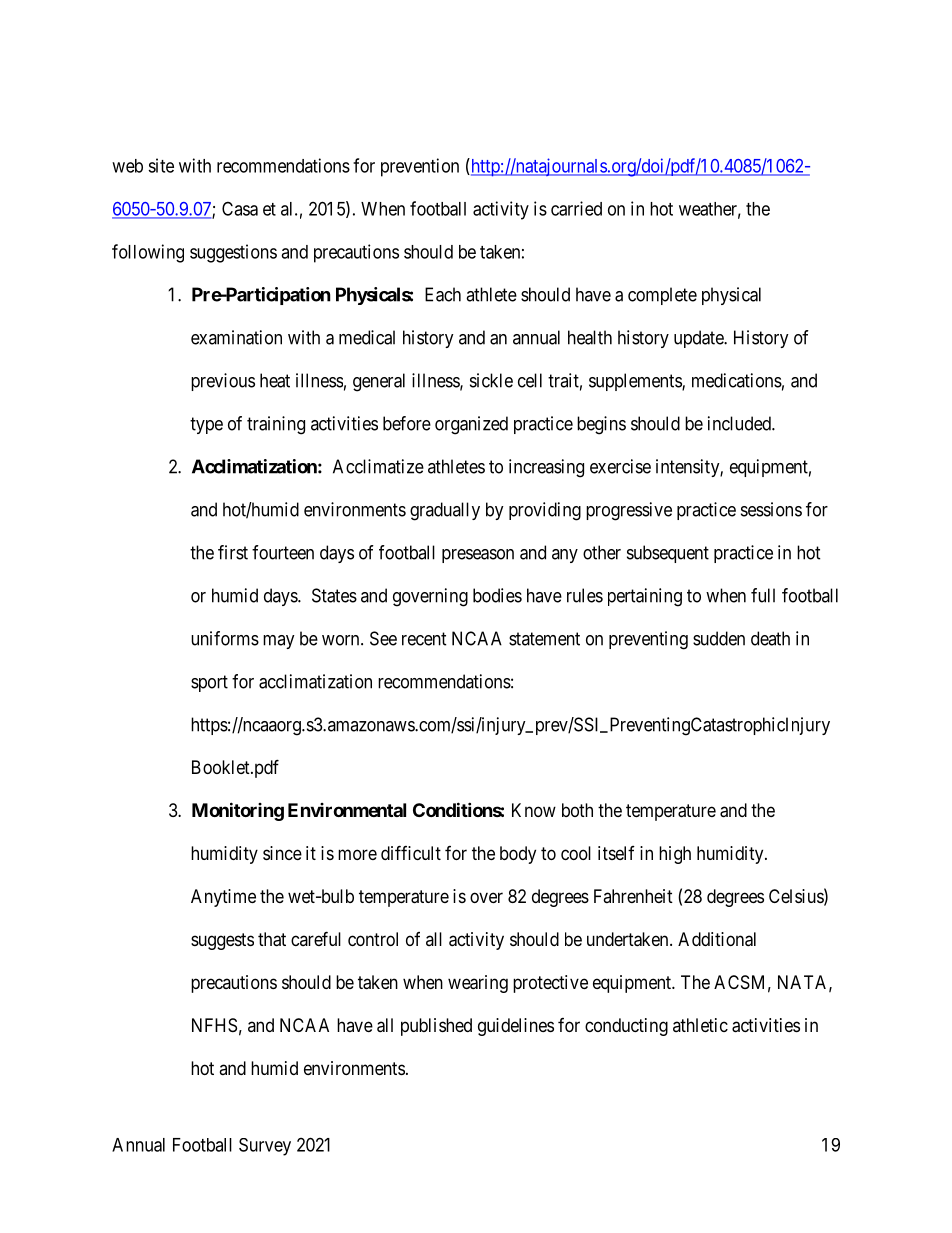 Image resolution: width=952 pixels, height=1233 pixels. I want to click on difficult, so click(411, 852).
